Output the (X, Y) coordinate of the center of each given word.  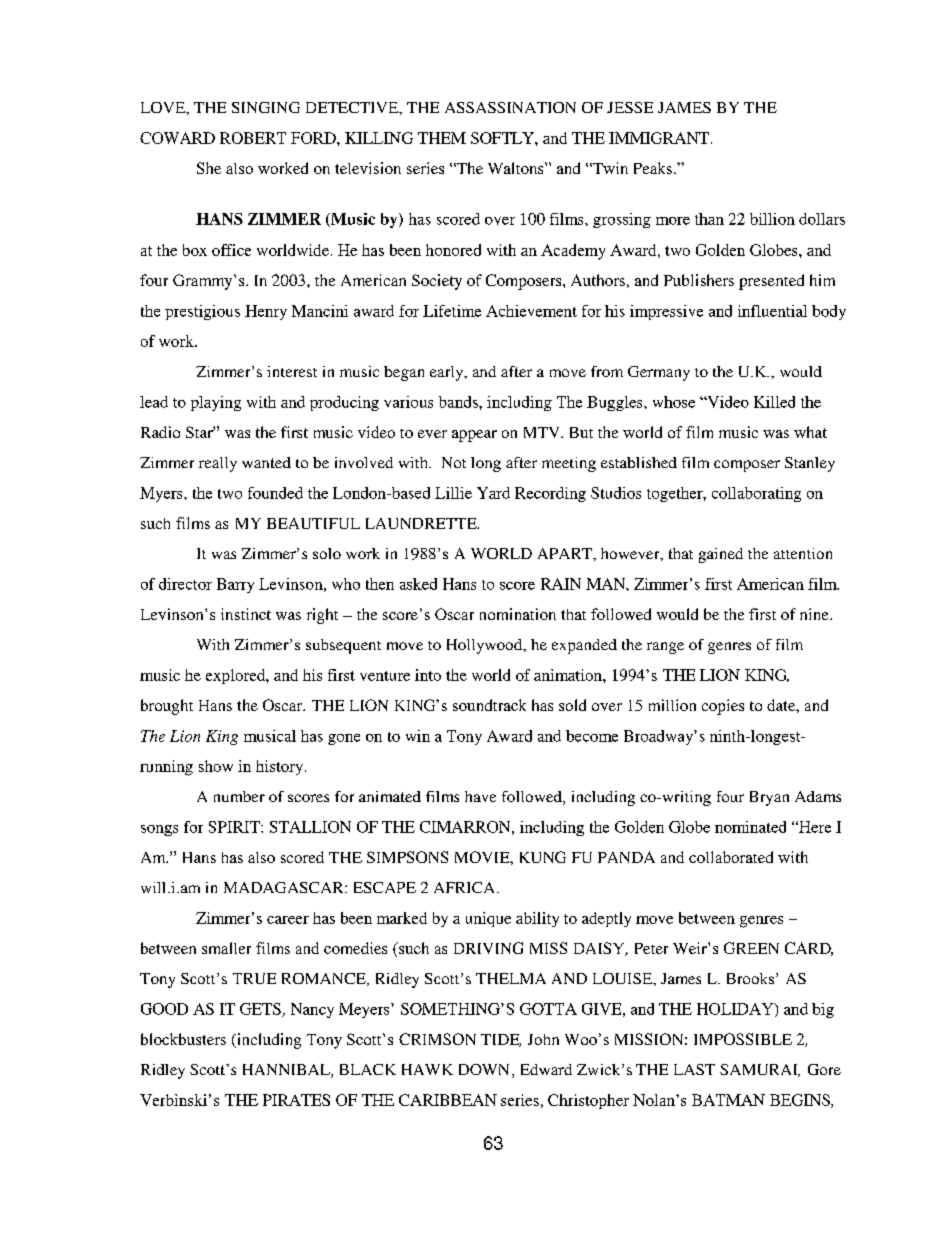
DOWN (484, 1069)
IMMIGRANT (659, 138)
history (281, 767)
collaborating (756, 494)
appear (474, 436)
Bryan (769, 798)
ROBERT (253, 138)
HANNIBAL (287, 1071)
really (218, 464)
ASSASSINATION (510, 107)
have (480, 796)
